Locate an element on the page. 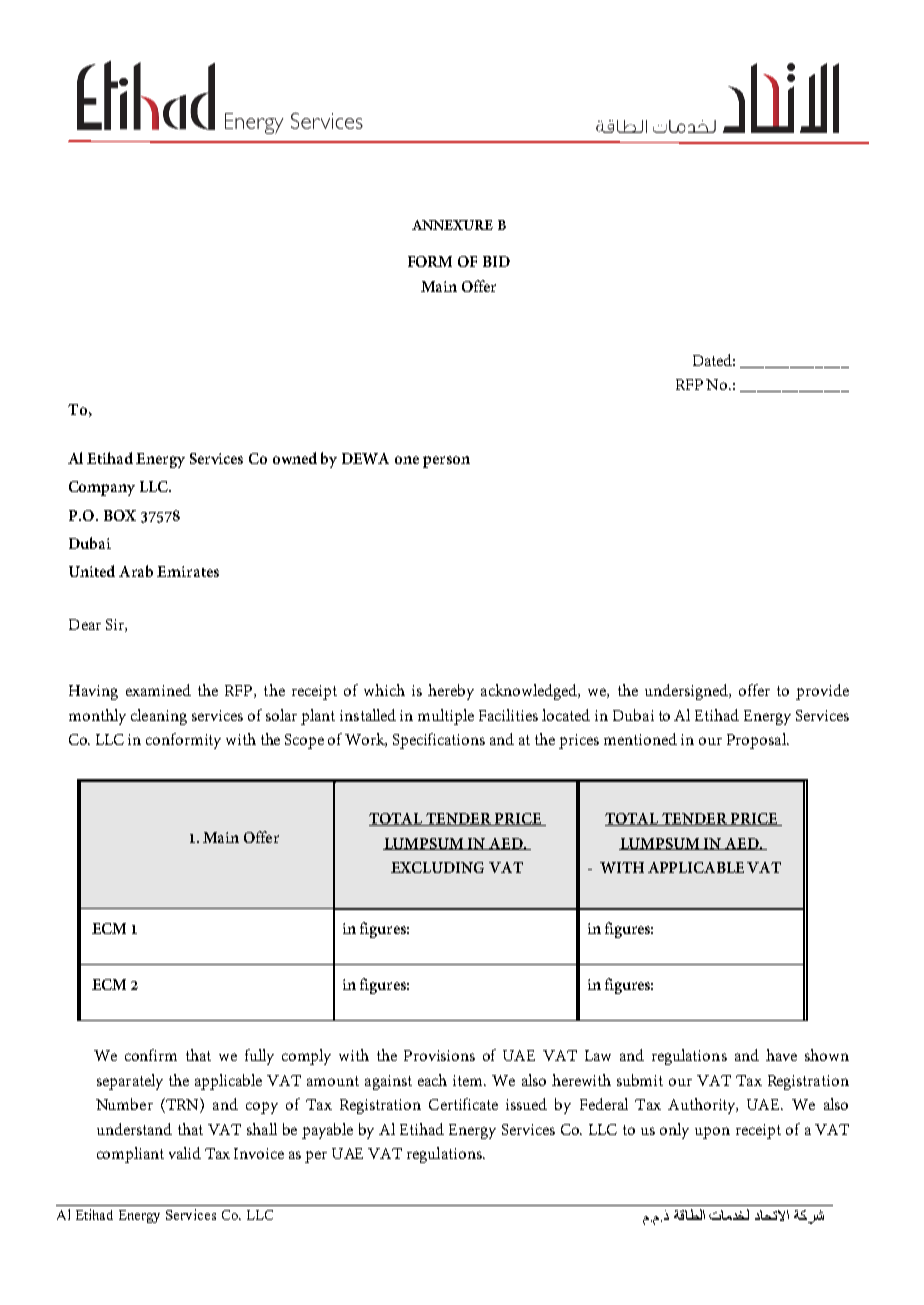 This image has width=924, height=1305. confirm is located at coordinates (151, 1055).
